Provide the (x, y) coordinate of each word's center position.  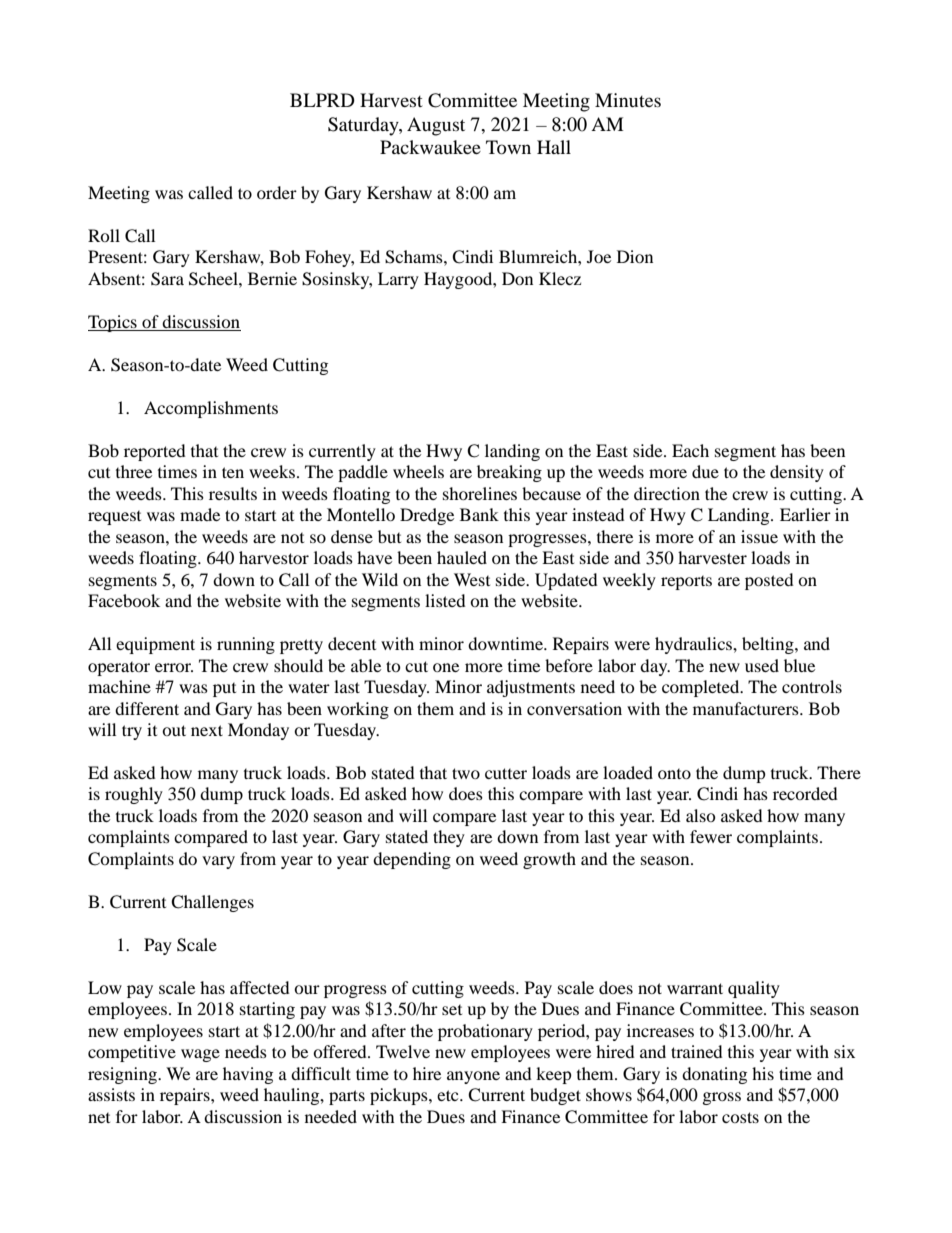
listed (445, 600)
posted (769, 581)
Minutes (628, 100)
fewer (711, 836)
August (436, 126)
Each (690, 450)
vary (218, 862)
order (277, 192)
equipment (155, 645)
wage (200, 1055)
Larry (398, 280)
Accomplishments (211, 409)
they (449, 838)
